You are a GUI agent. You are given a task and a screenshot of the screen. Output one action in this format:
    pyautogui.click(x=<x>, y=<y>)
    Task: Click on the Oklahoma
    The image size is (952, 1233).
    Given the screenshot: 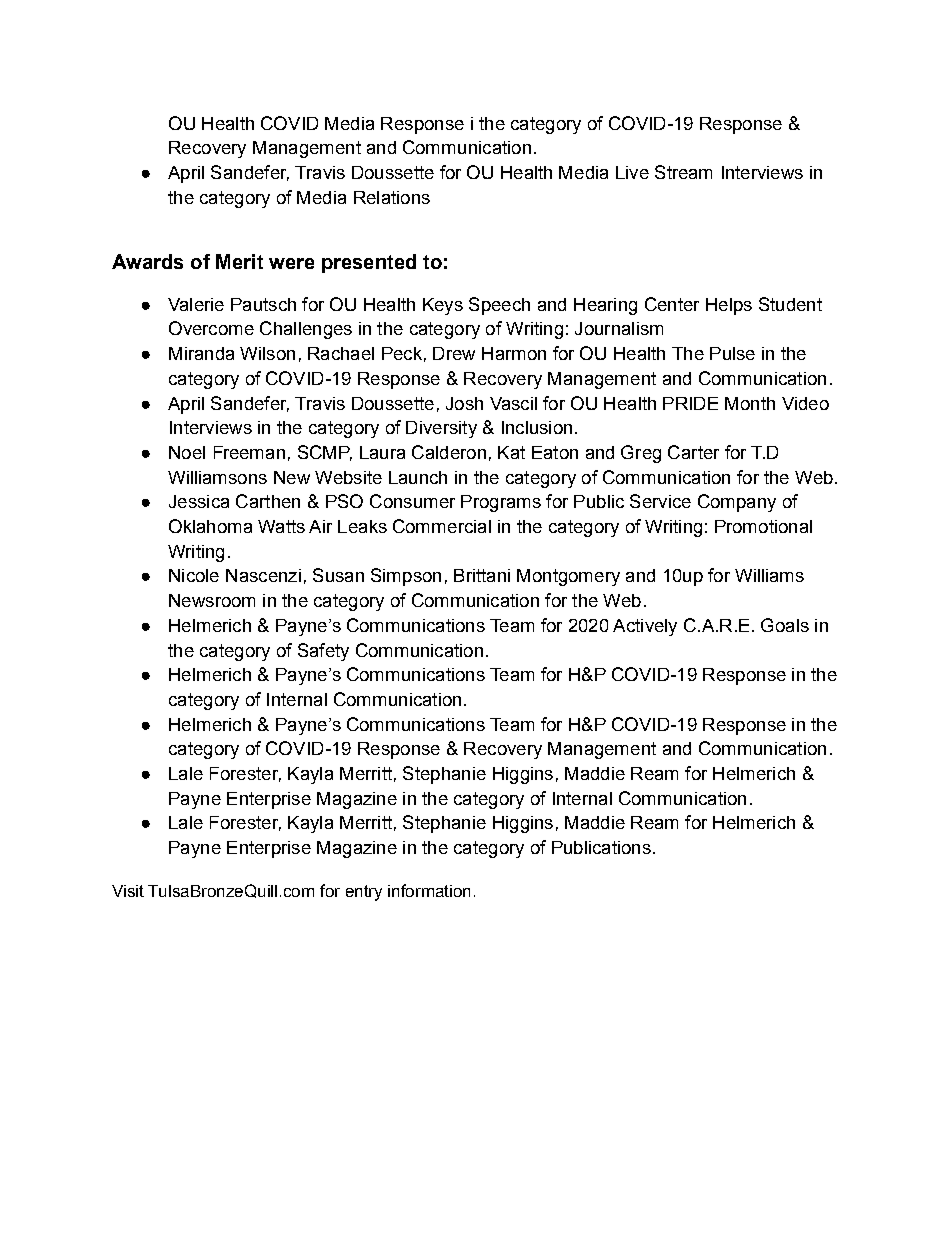 What is the action you would take?
    pyautogui.click(x=210, y=526)
